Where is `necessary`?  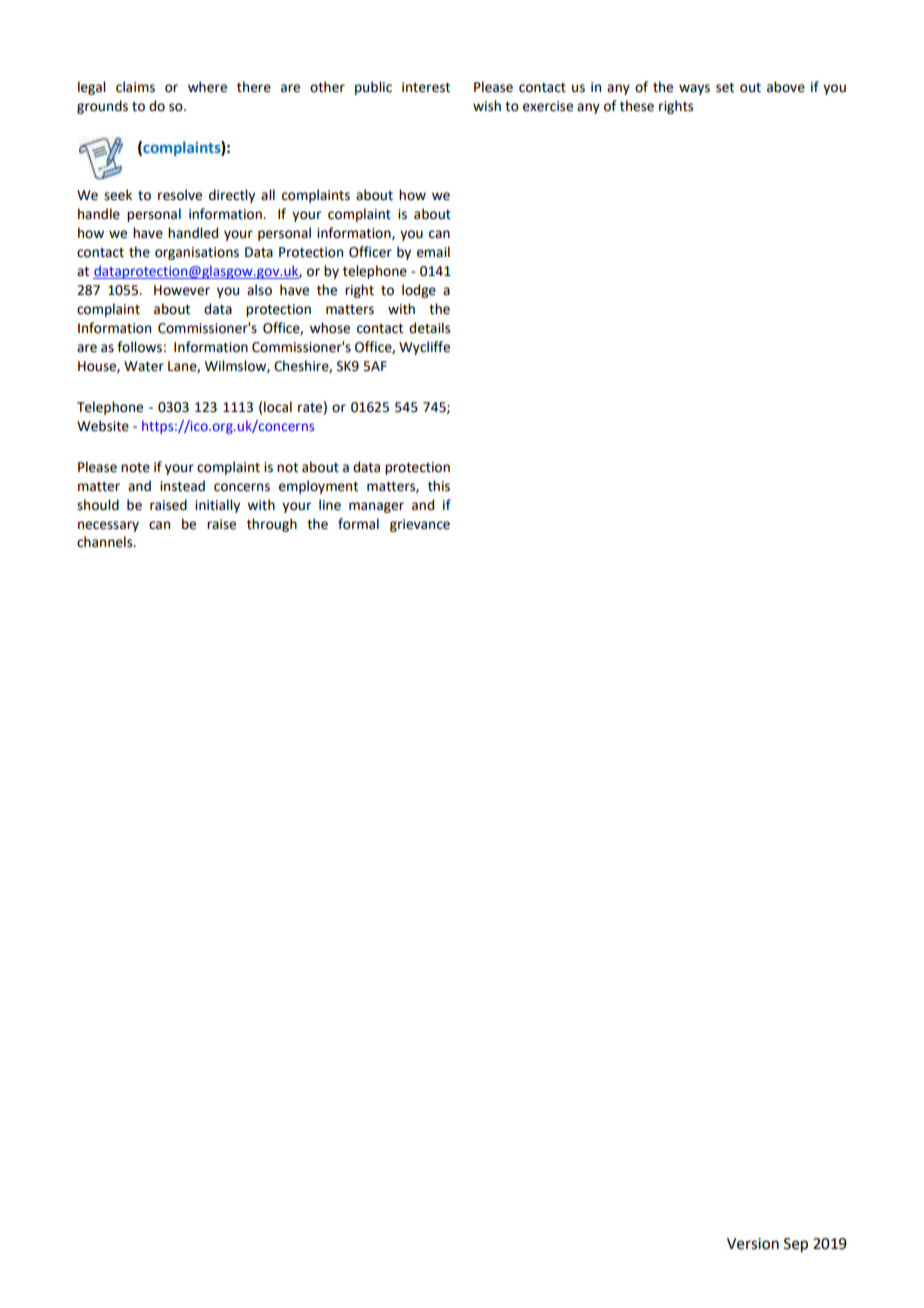
necessary is located at coordinates (108, 526).
